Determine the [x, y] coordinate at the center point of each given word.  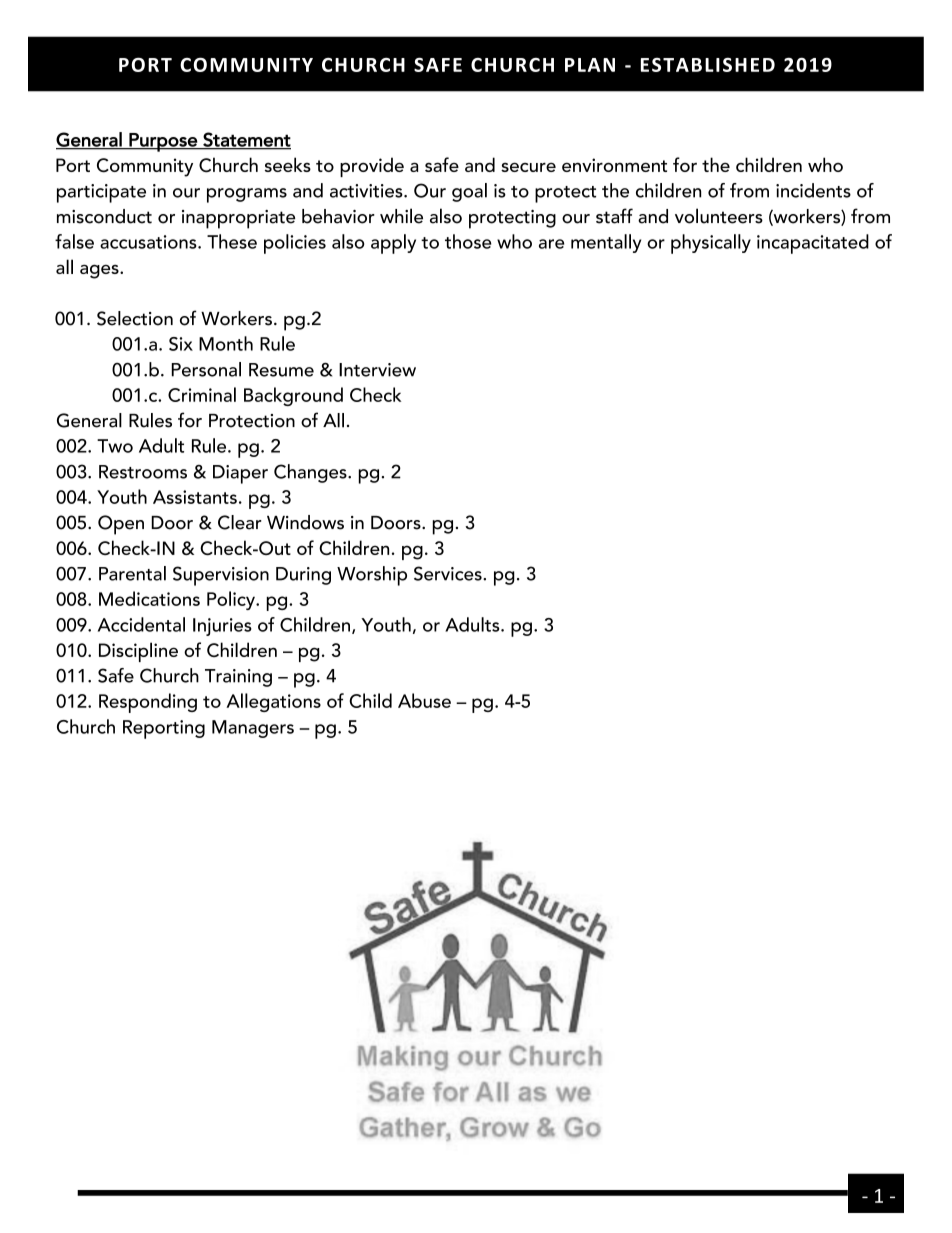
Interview [377, 370]
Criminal [202, 394]
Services [449, 573]
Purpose [163, 142]
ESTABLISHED [708, 65]
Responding [148, 703]
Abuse [424, 700]
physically [711, 244]
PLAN [590, 65]
